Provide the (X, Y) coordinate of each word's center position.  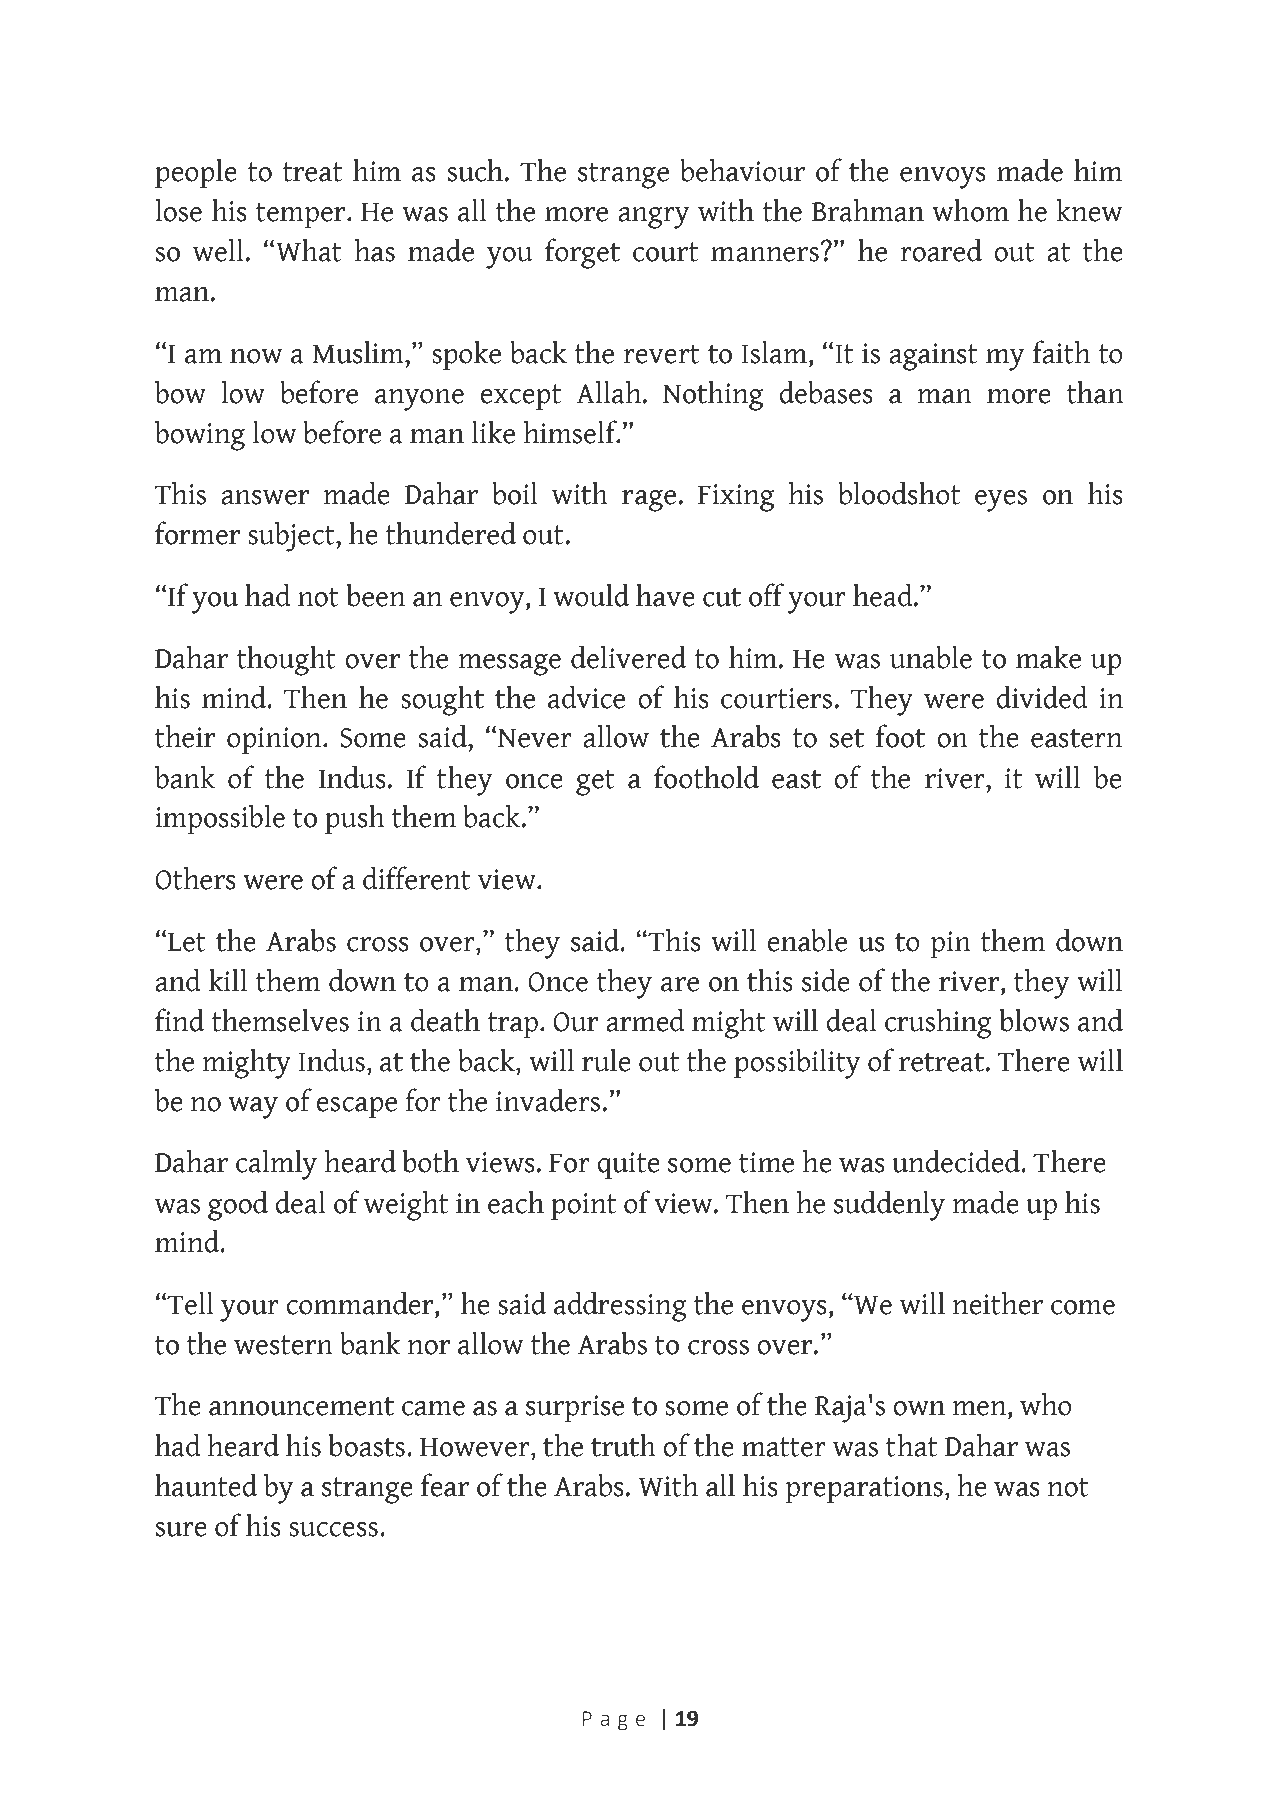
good (238, 1205)
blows (1034, 1020)
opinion (275, 740)
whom (970, 210)
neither (997, 1303)
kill (228, 979)
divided (1042, 697)
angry (653, 218)
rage (649, 501)
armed (645, 1020)
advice (586, 697)
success (333, 1529)
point (583, 1206)
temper (302, 215)
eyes (1001, 501)
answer (265, 497)
